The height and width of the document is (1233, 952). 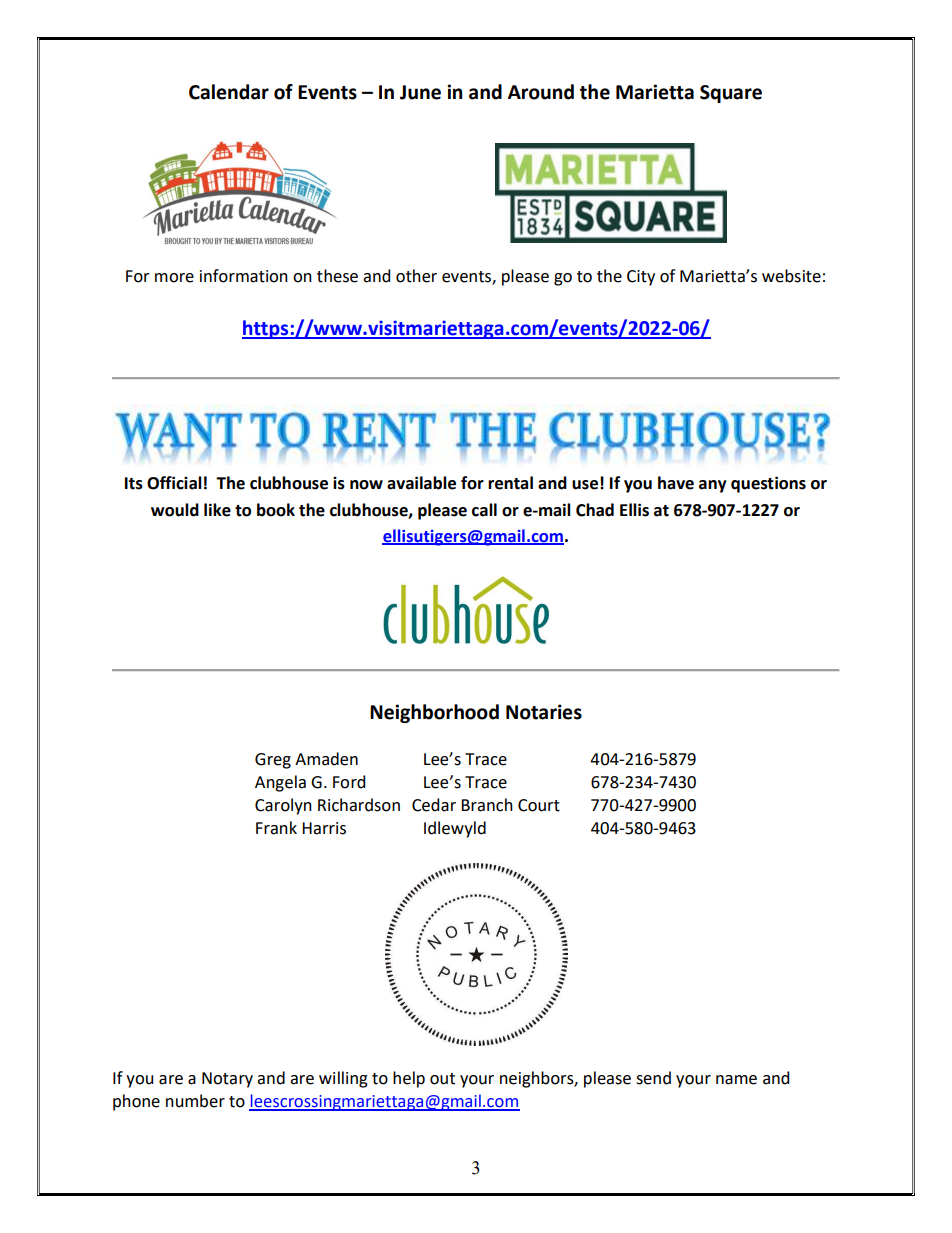 I want to click on any, so click(x=713, y=486).
